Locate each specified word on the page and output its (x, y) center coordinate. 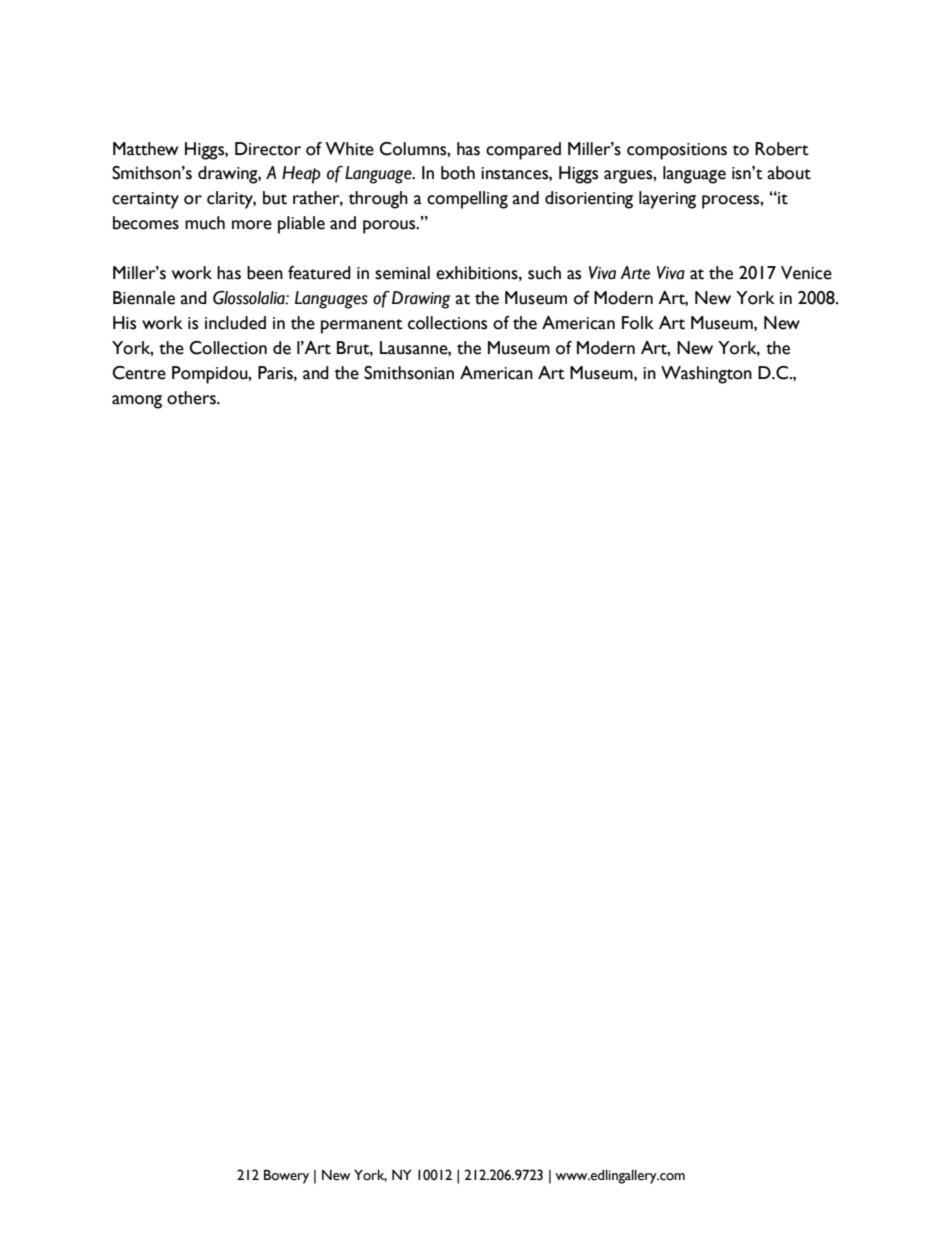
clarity (231, 200)
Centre (139, 373)
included (235, 323)
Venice (806, 273)
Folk (638, 323)
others (192, 398)
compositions (677, 151)
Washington (706, 375)
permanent (362, 326)
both (458, 173)
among (137, 402)
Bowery (286, 1176)
